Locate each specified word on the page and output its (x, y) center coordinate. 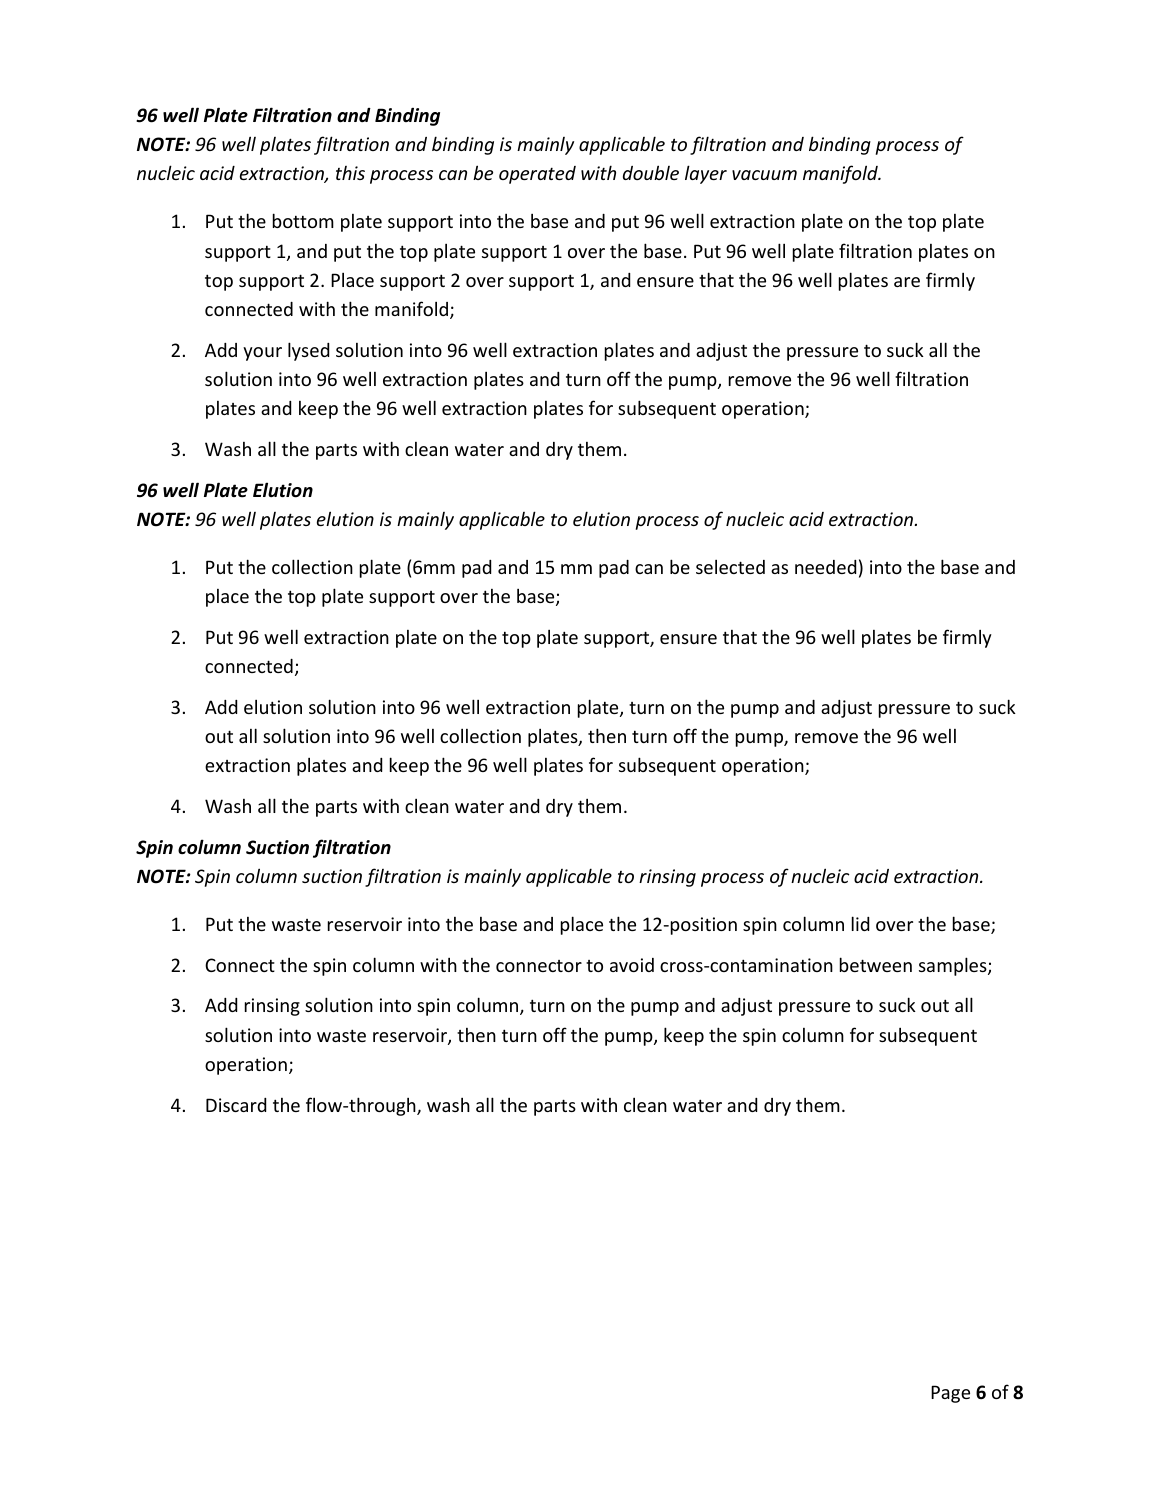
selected (730, 567)
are (907, 282)
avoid (632, 965)
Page (950, 1394)
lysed (308, 351)
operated (537, 175)
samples (954, 966)
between (876, 964)
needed (825, 567)
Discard (236, 1105)
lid (860, 923)
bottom (303, 220)
